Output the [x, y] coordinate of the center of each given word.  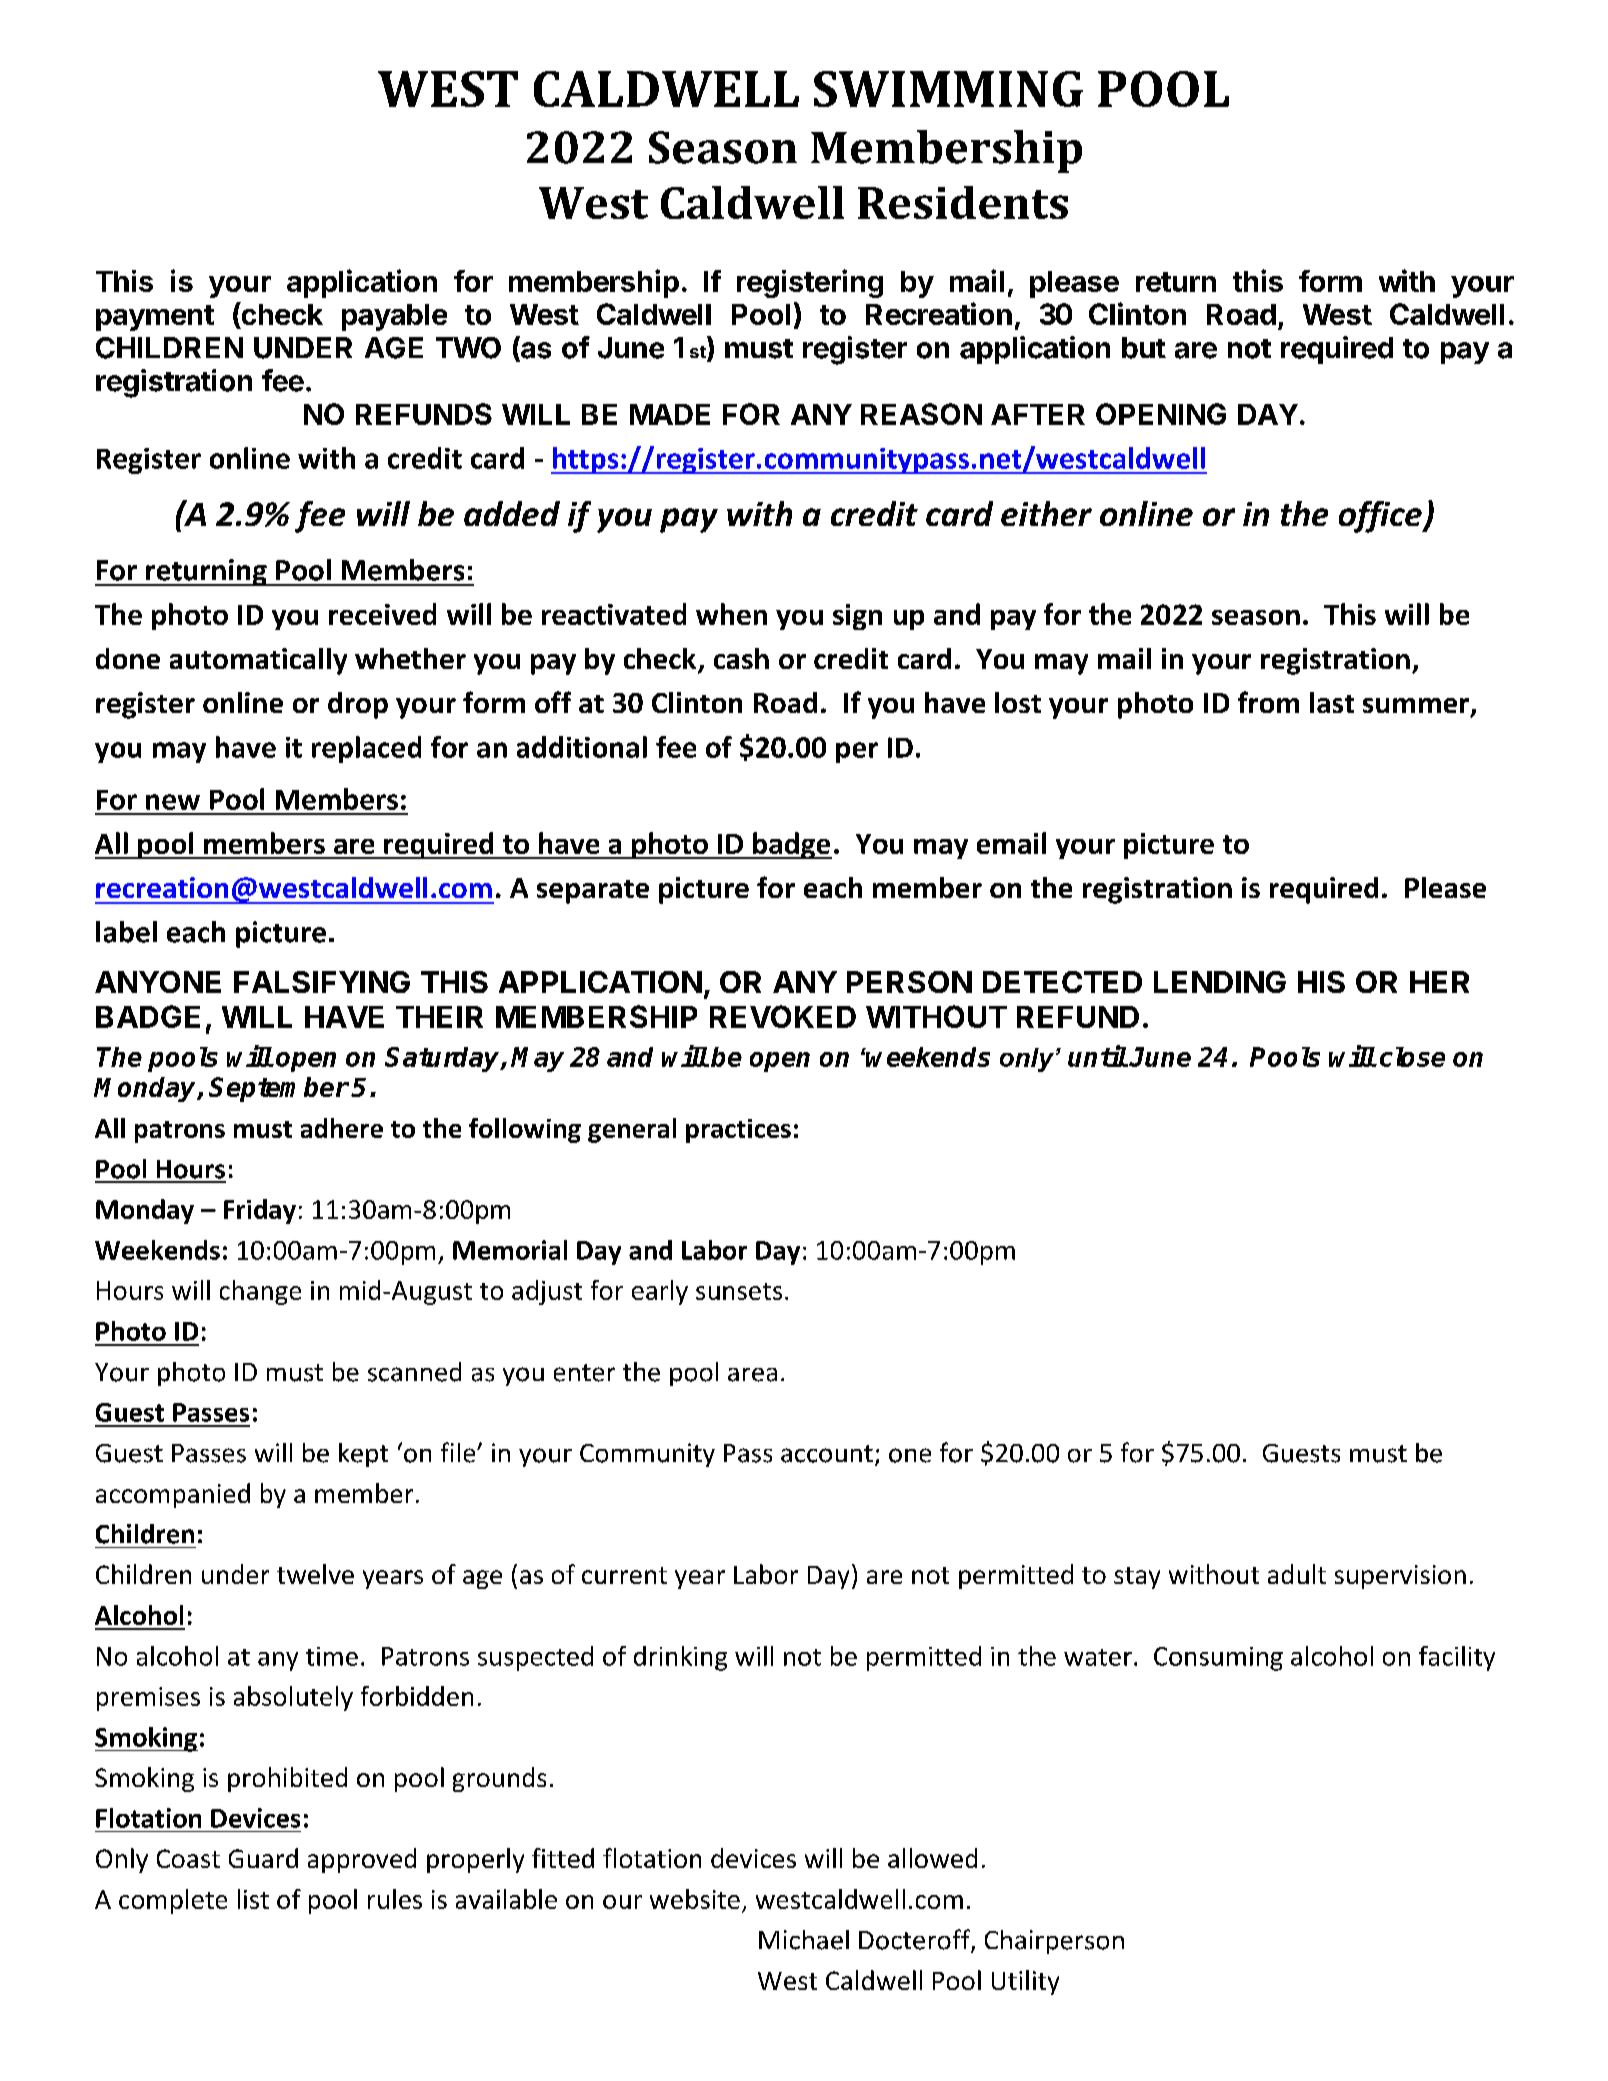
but [1144, 348]
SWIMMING [948, 89]
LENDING [1220, 982]
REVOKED [783, 1016]
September [279, 1089]
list [253, 1899]
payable [394, 317]
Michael [804, 1940]
